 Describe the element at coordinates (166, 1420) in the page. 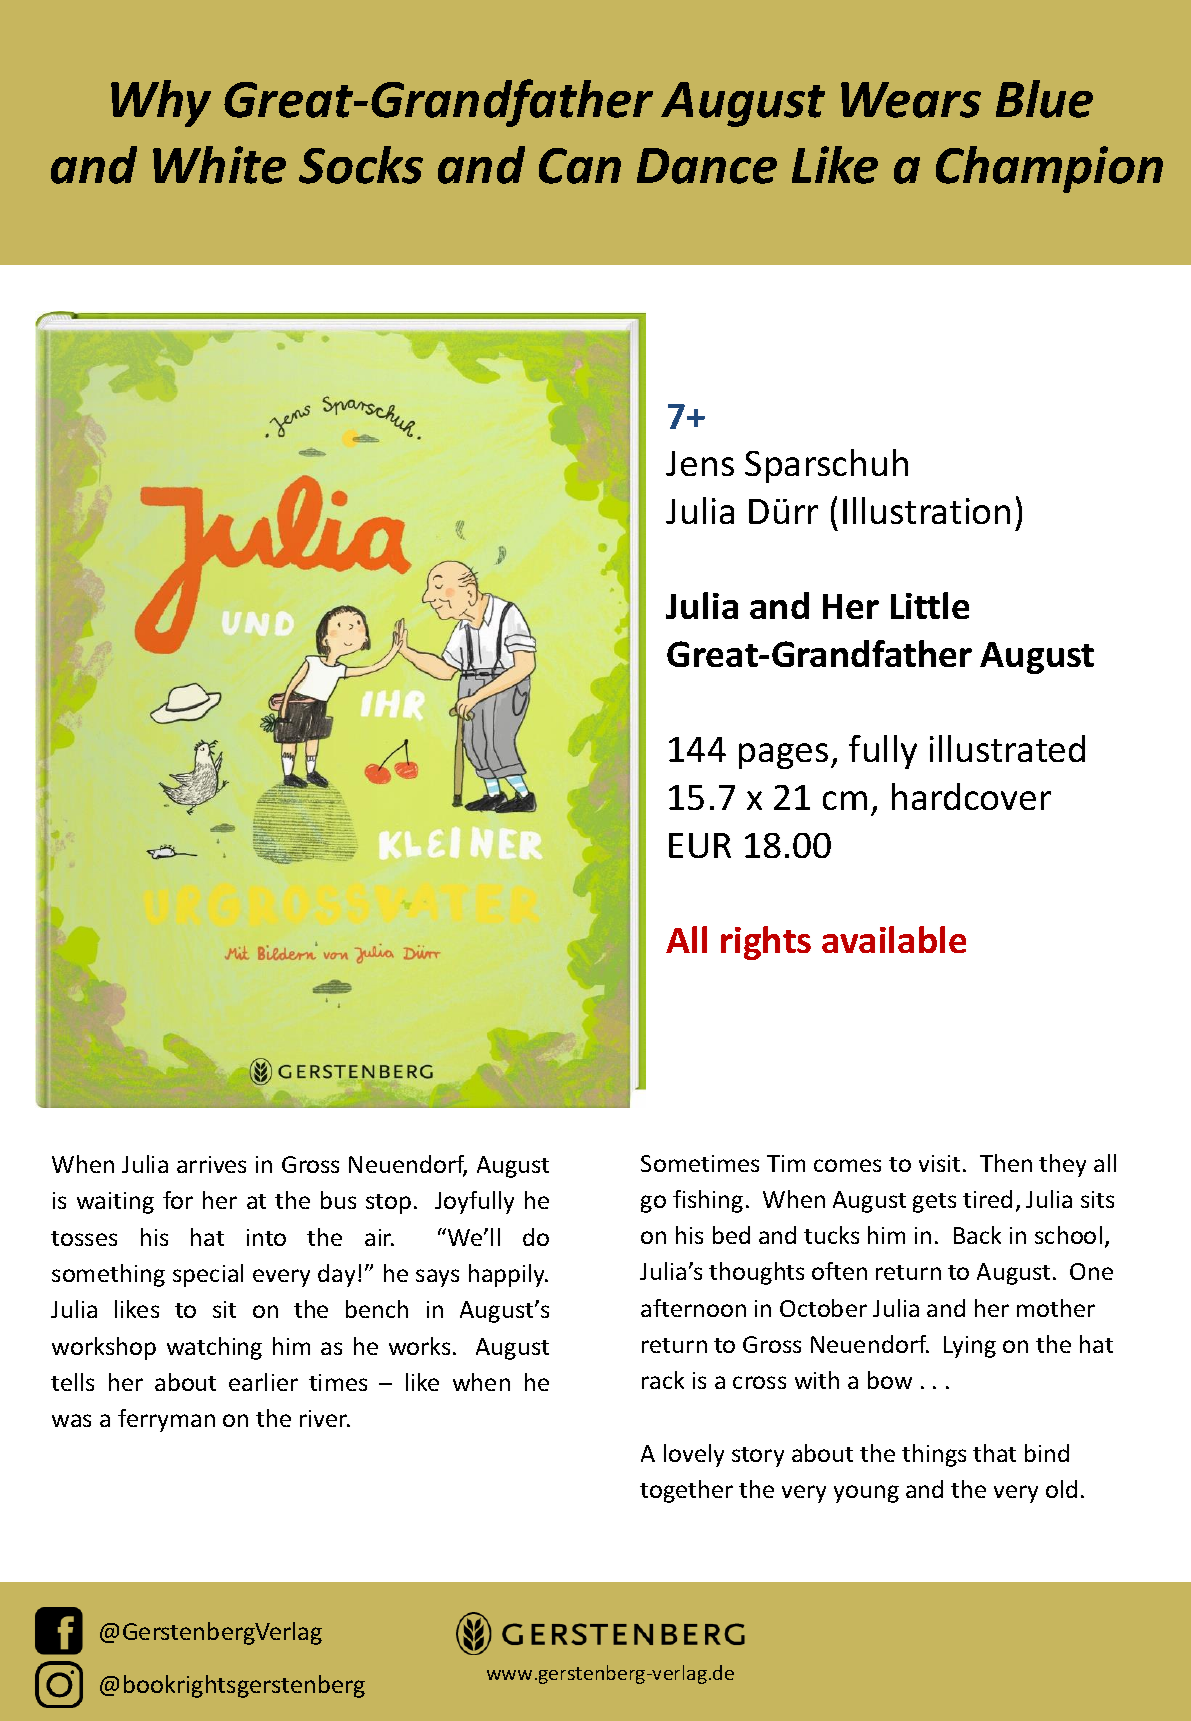

I see `ferryman` at that location.
